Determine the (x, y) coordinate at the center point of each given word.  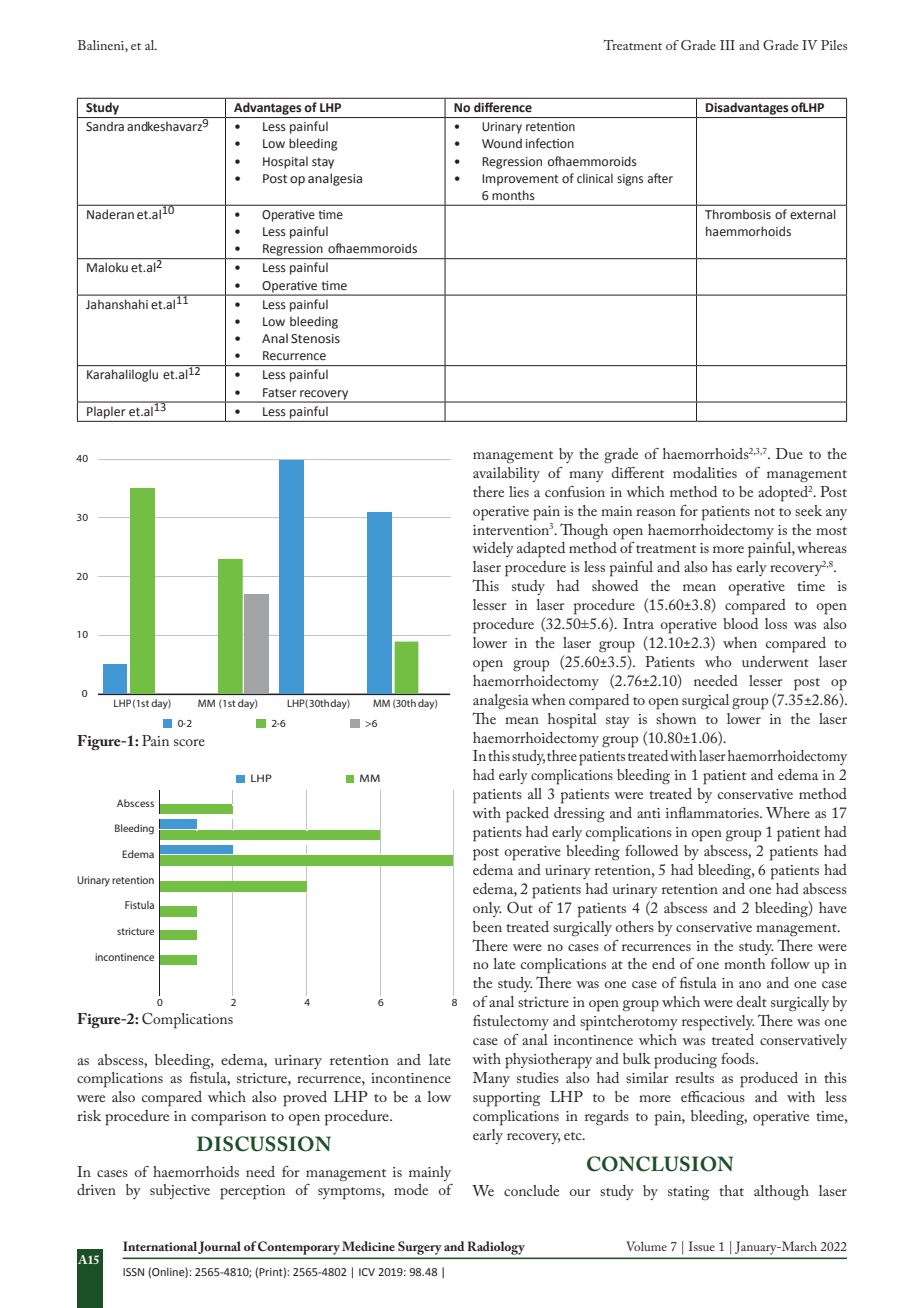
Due (789, 453)
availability (506, 474)
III (727, 45)
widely (493, 549)
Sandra (105, 126)
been (487, 926)
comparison (228, 1118)
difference (503, 107)
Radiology (496, 1248)
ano (750, 984)
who (718, 661)
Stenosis (315, 339)
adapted (541, 550)
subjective (180, 1191)
